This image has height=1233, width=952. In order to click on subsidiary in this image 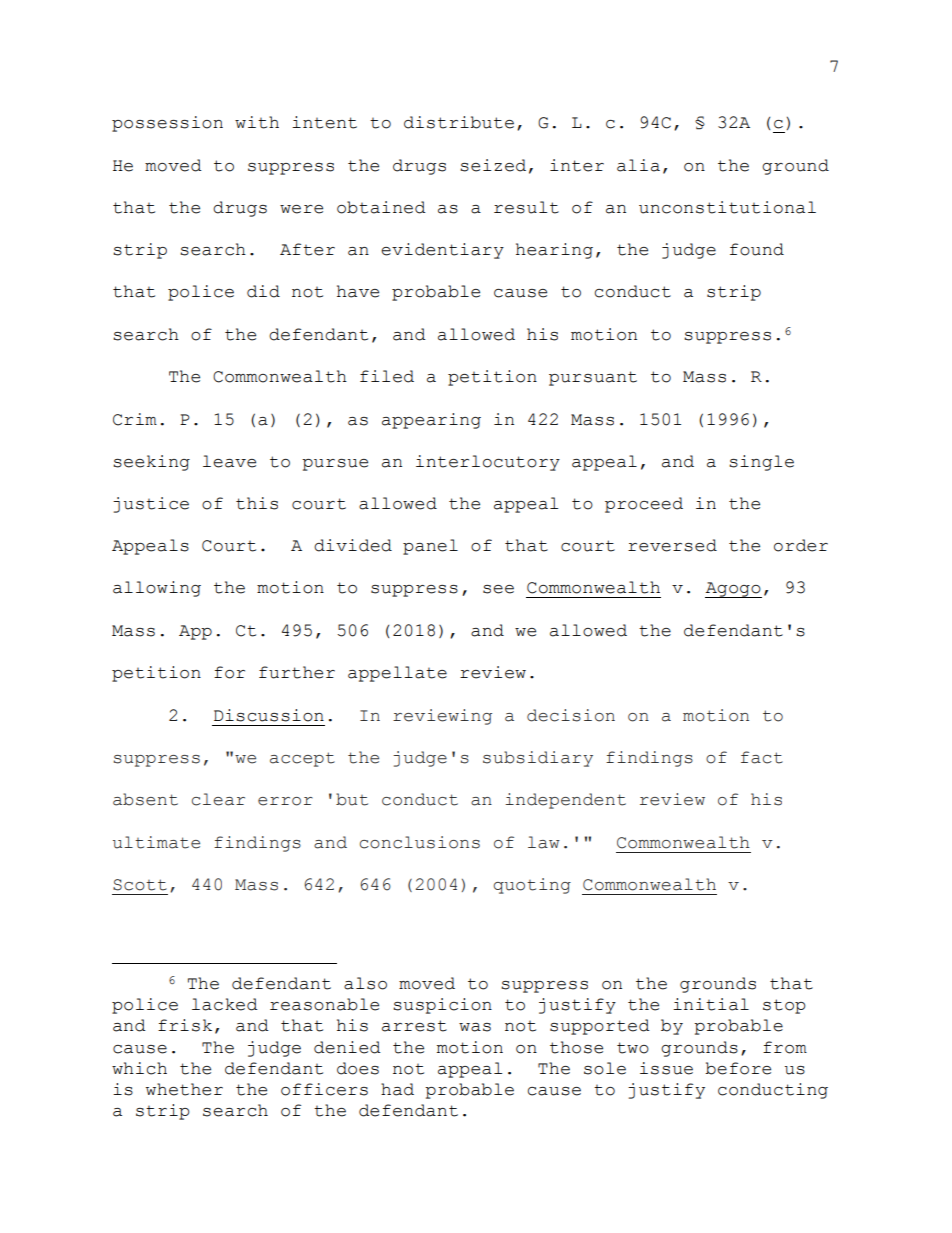, I will do `click(538, 759)`.
